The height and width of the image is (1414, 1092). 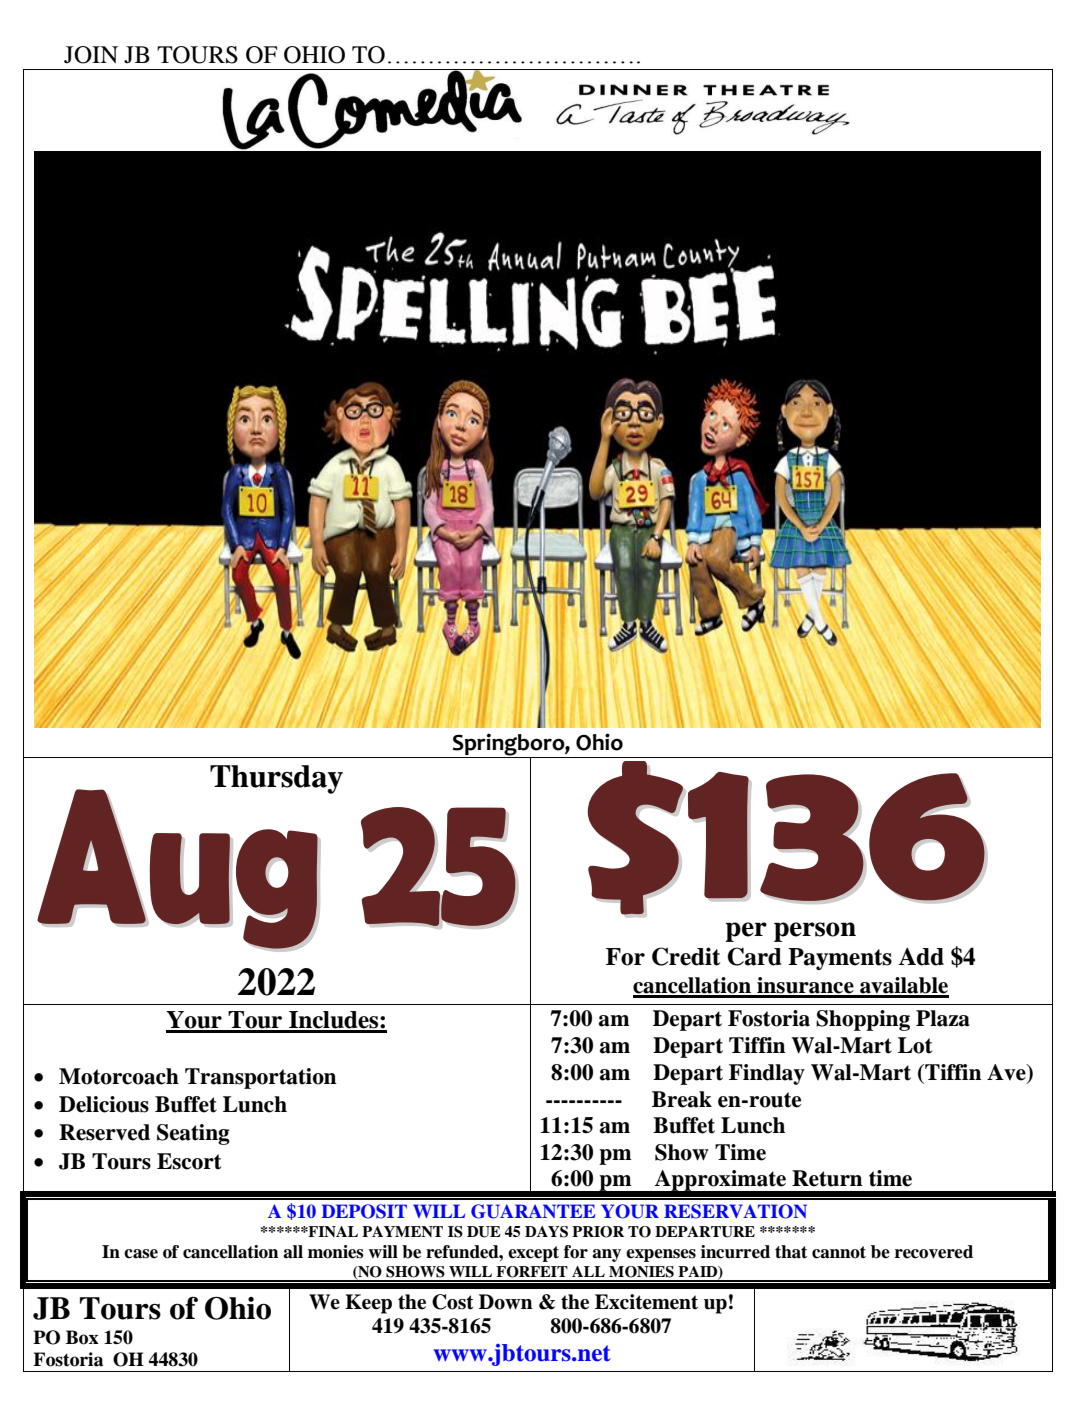 I want to click on Lot, so click(x=915, y=1045).
